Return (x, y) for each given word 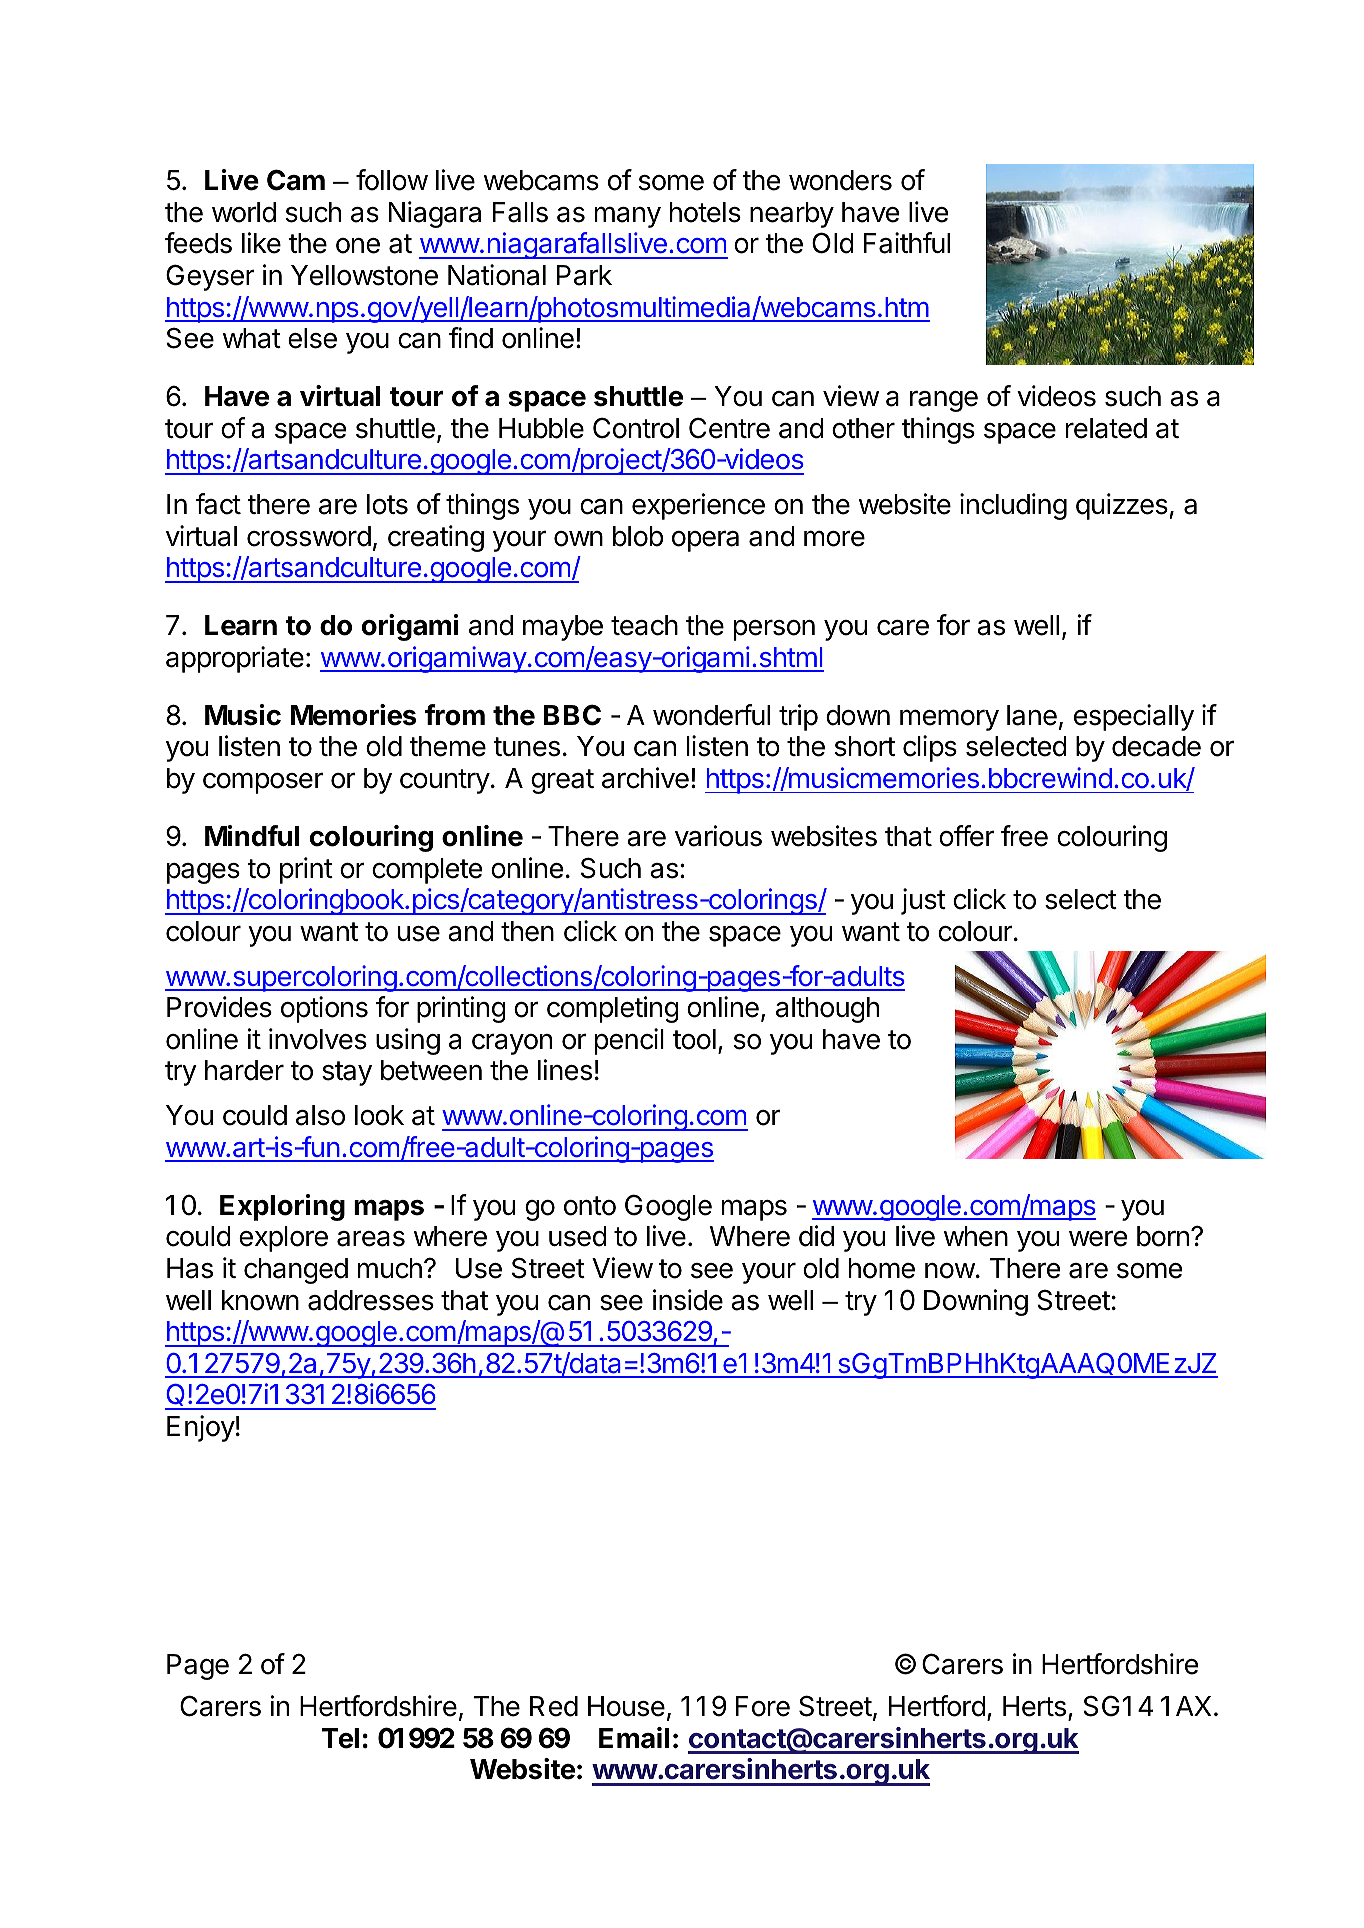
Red (554, 1706)
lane (1032, 715)
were (1098, 1239)
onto (590, 1206)
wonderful (711, 715)
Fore (763, 1706)
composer (263, 783)
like (261, 243)
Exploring (282, 1207)
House (626, 1706)
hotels (705, 212)
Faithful (907, 243)
